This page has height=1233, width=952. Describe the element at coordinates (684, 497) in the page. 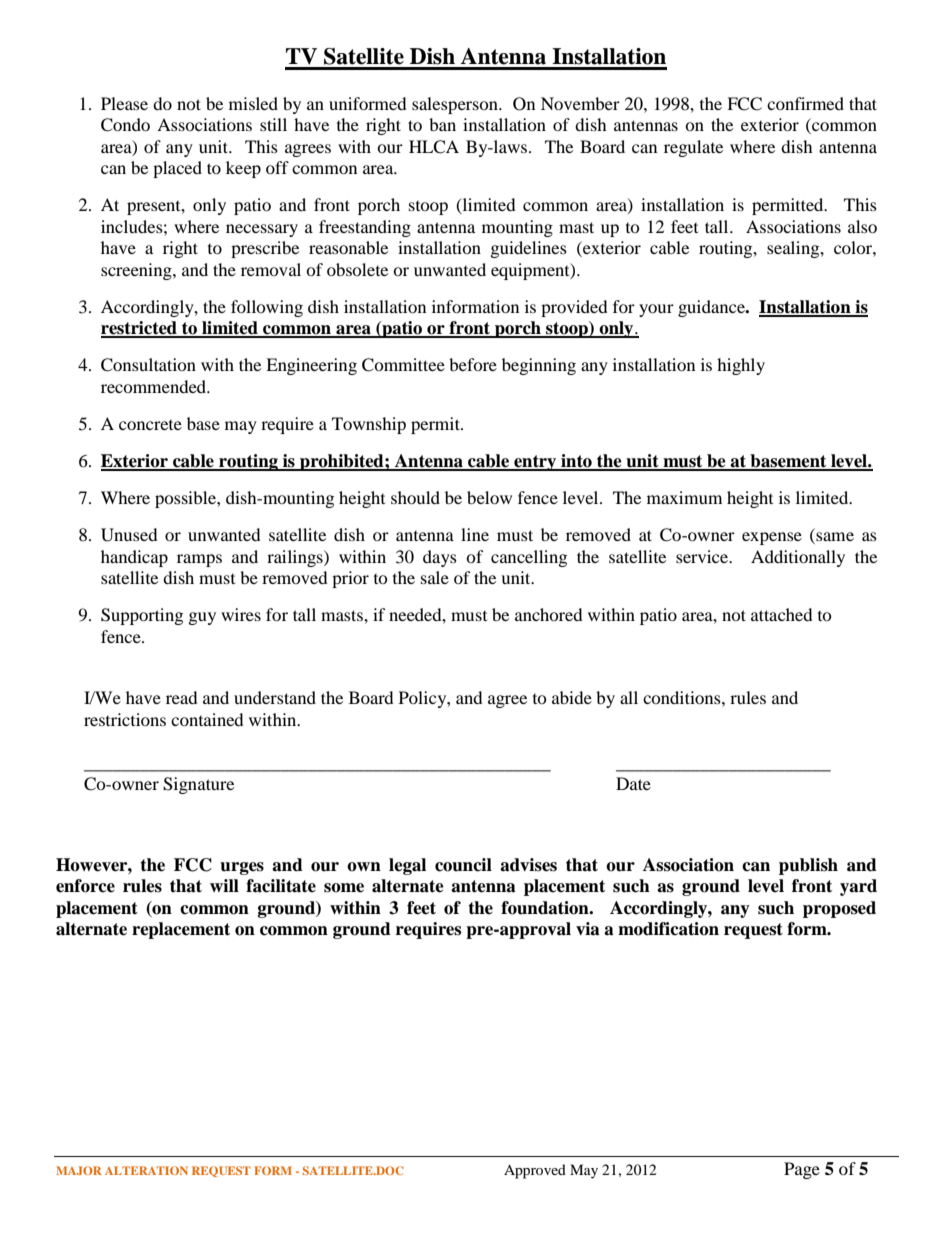

I see `maximum` at that location.
